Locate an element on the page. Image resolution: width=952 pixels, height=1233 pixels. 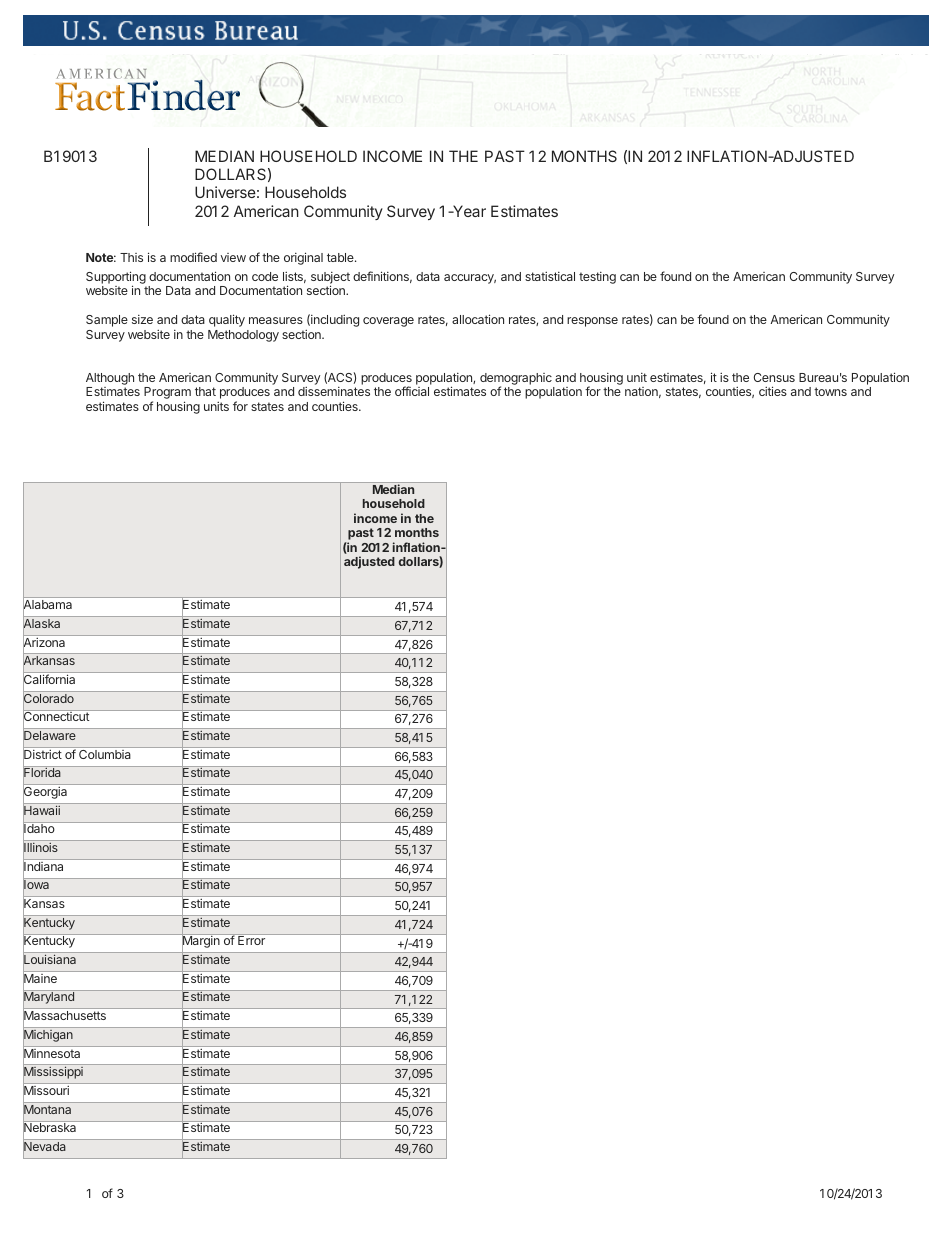
Idaho is located at coordinates (40, 829).
